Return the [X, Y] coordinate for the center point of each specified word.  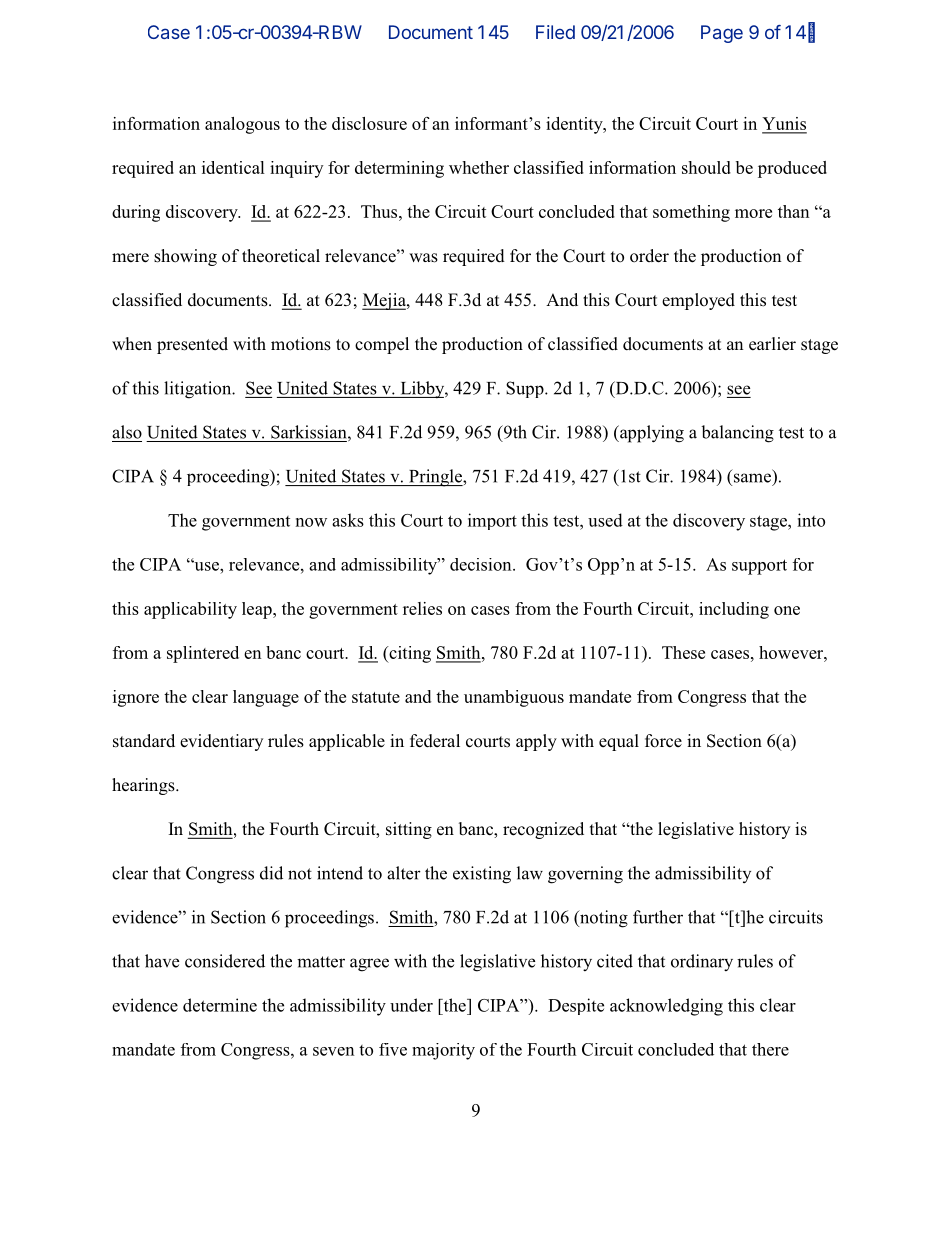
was [423, 258]
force [663, 741]
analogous [242, 125]
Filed [555, 32]
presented [192, 345]
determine [220, 1005]
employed [698, 301]
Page [722, 34]
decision [482, 564]
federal [435, 741]
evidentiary [221, 742]
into [811, 520]
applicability [190, 610]
